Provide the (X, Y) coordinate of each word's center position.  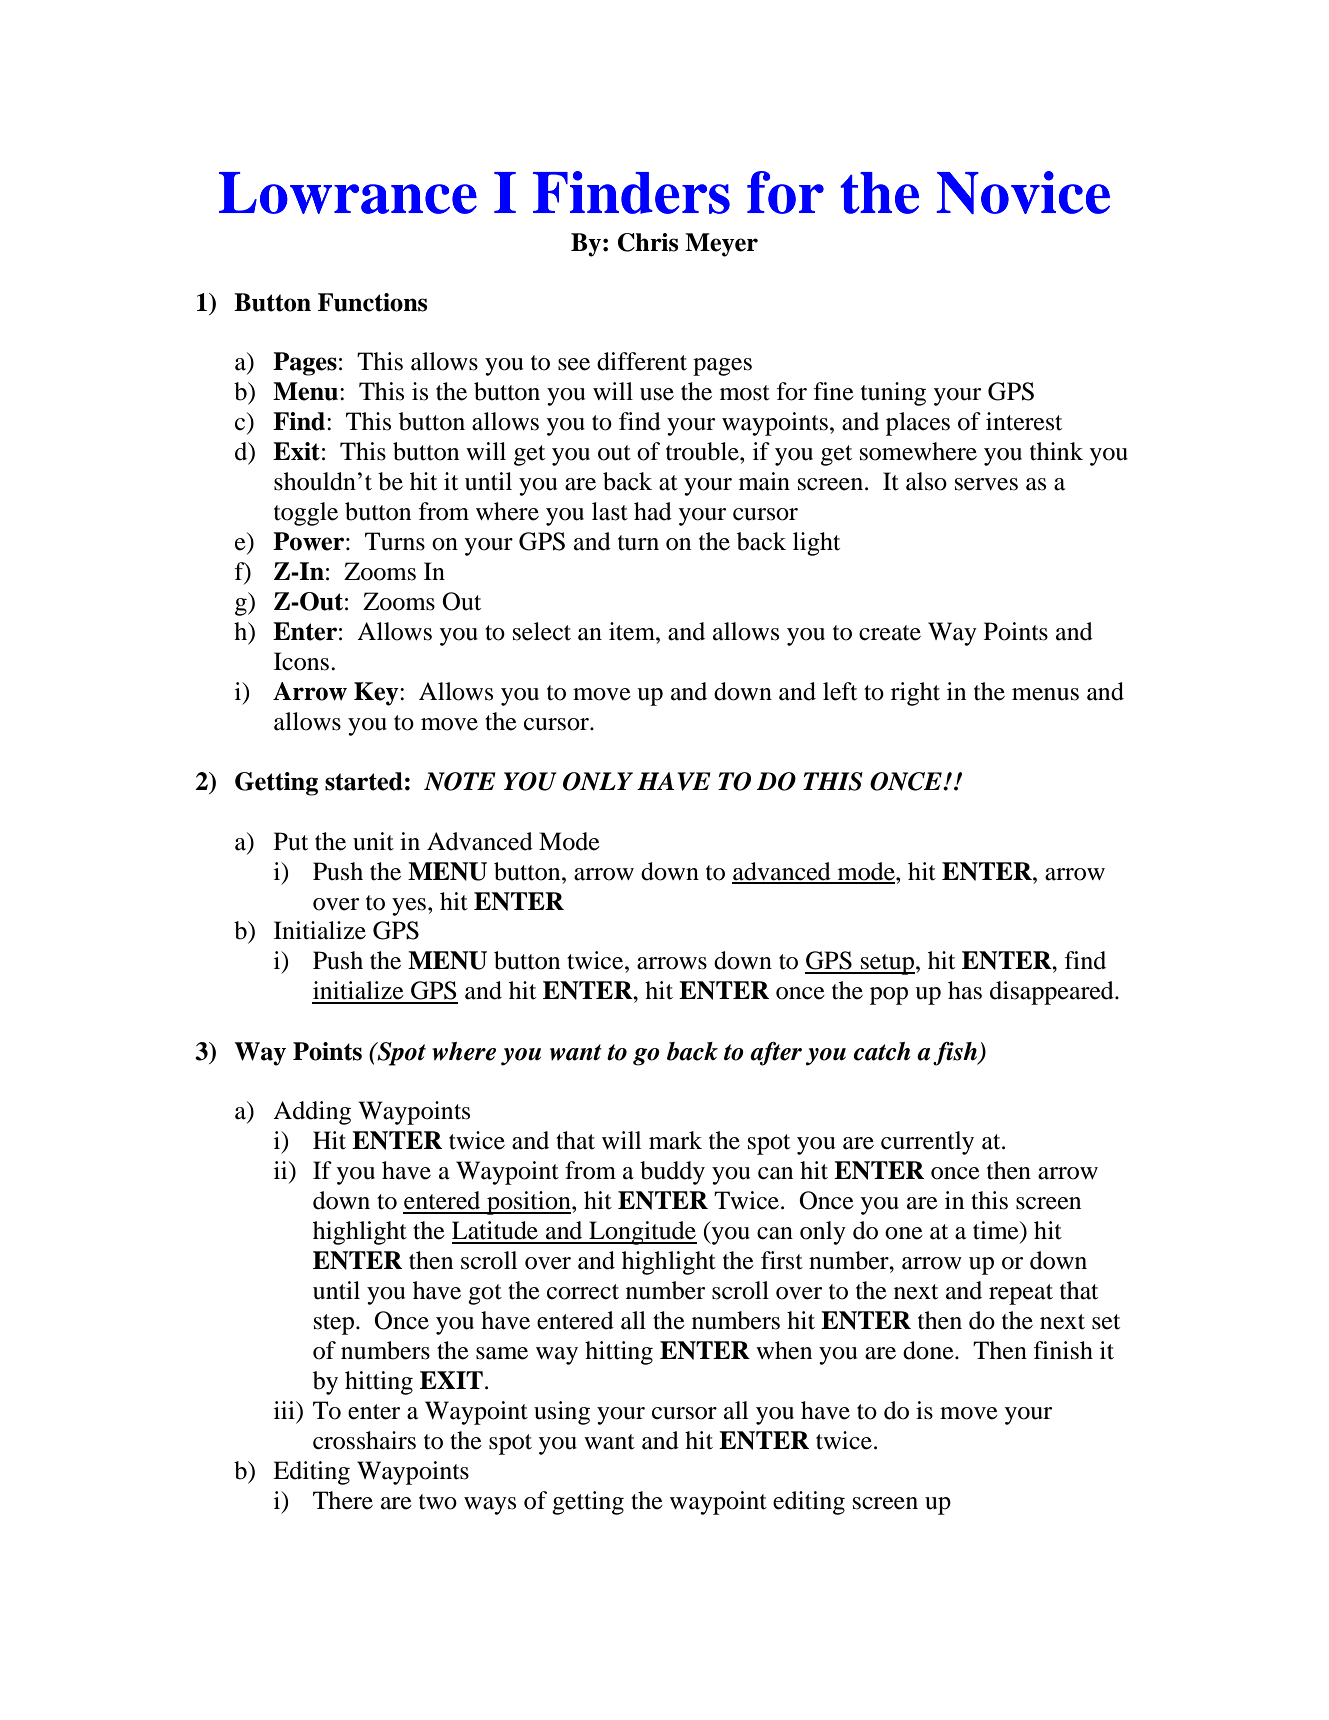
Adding (312, 1113)
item (633, 631)
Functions (372, 302)
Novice (1023, 192)
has (965, 990)
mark (675, 1140)
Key (377, 694)
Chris (648, 242)
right (915, 694)
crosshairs (364, 1440)
